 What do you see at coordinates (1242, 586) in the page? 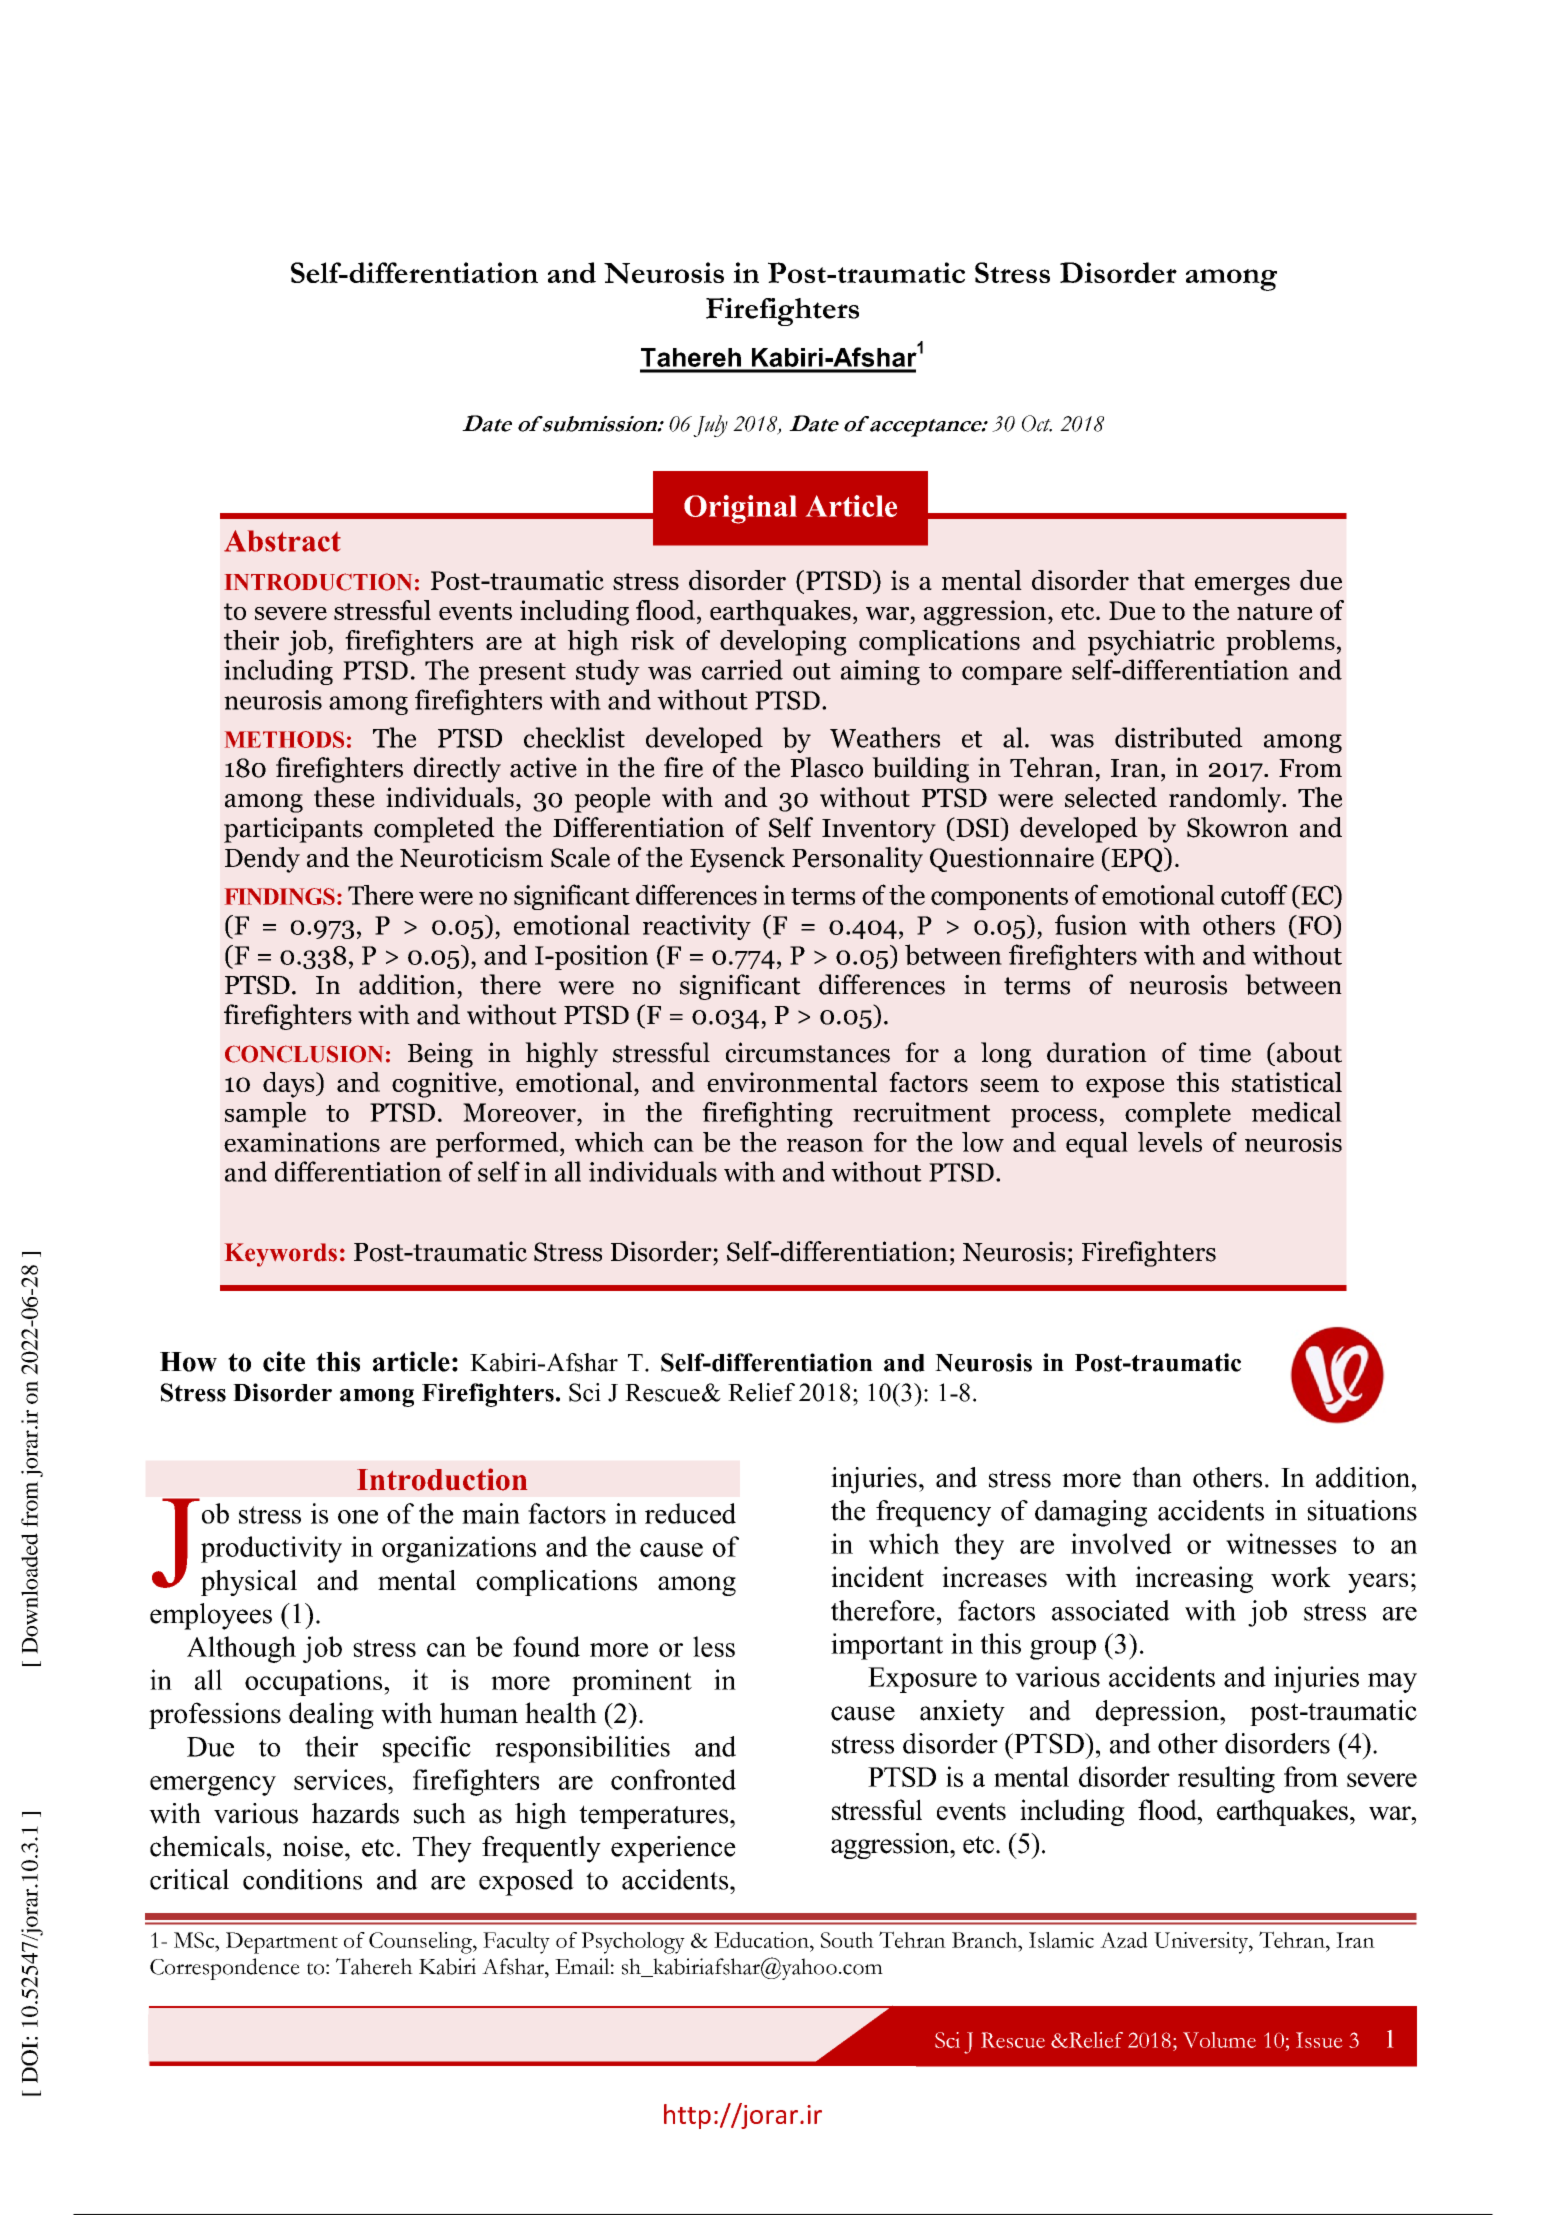
I see `emerges` at bounding box center [1242, 586].
